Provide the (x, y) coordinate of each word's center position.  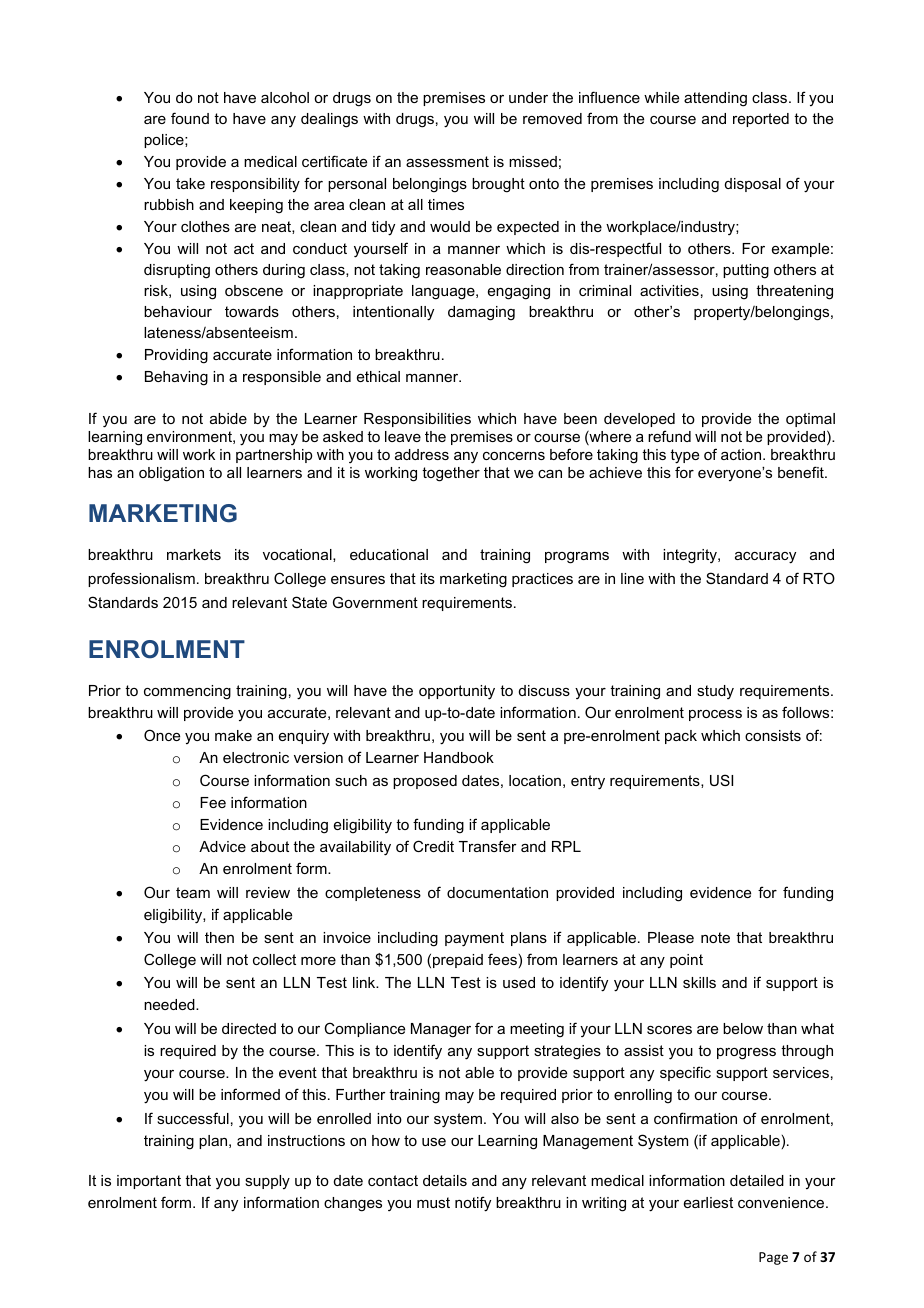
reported (761, 120)
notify (473, 1204)
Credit (433, 846)
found (190, 118)
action (742, 454)
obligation (171, 474)
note (715, 937)
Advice (222, 846)
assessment (447, 161)
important (149, 1182)
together (451, 474)
